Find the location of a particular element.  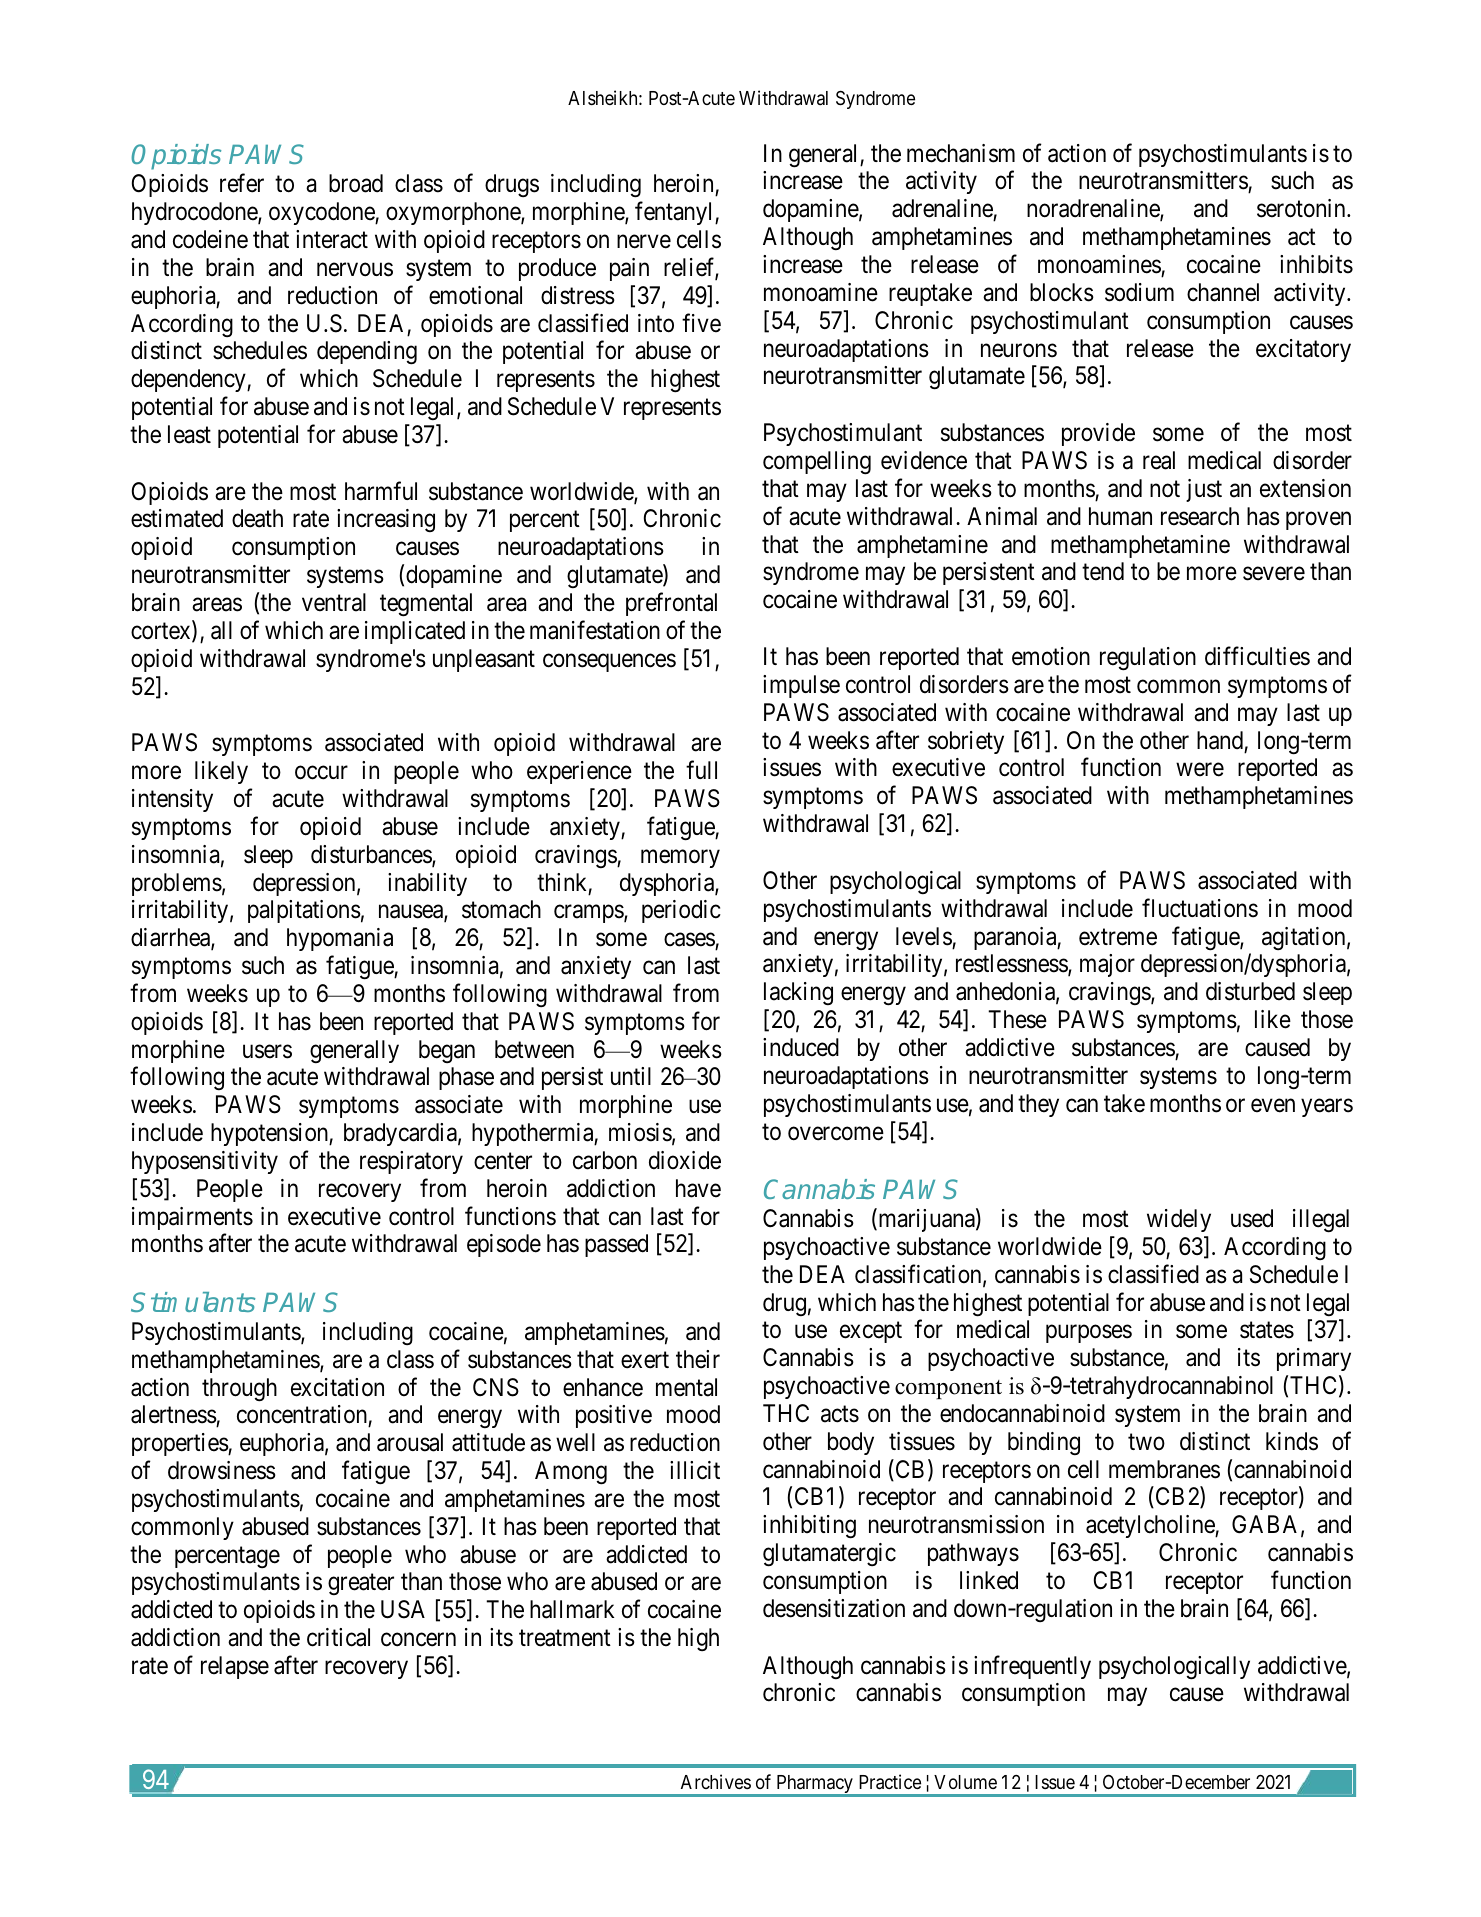

relapse is located at coordinates (235, 1667).
